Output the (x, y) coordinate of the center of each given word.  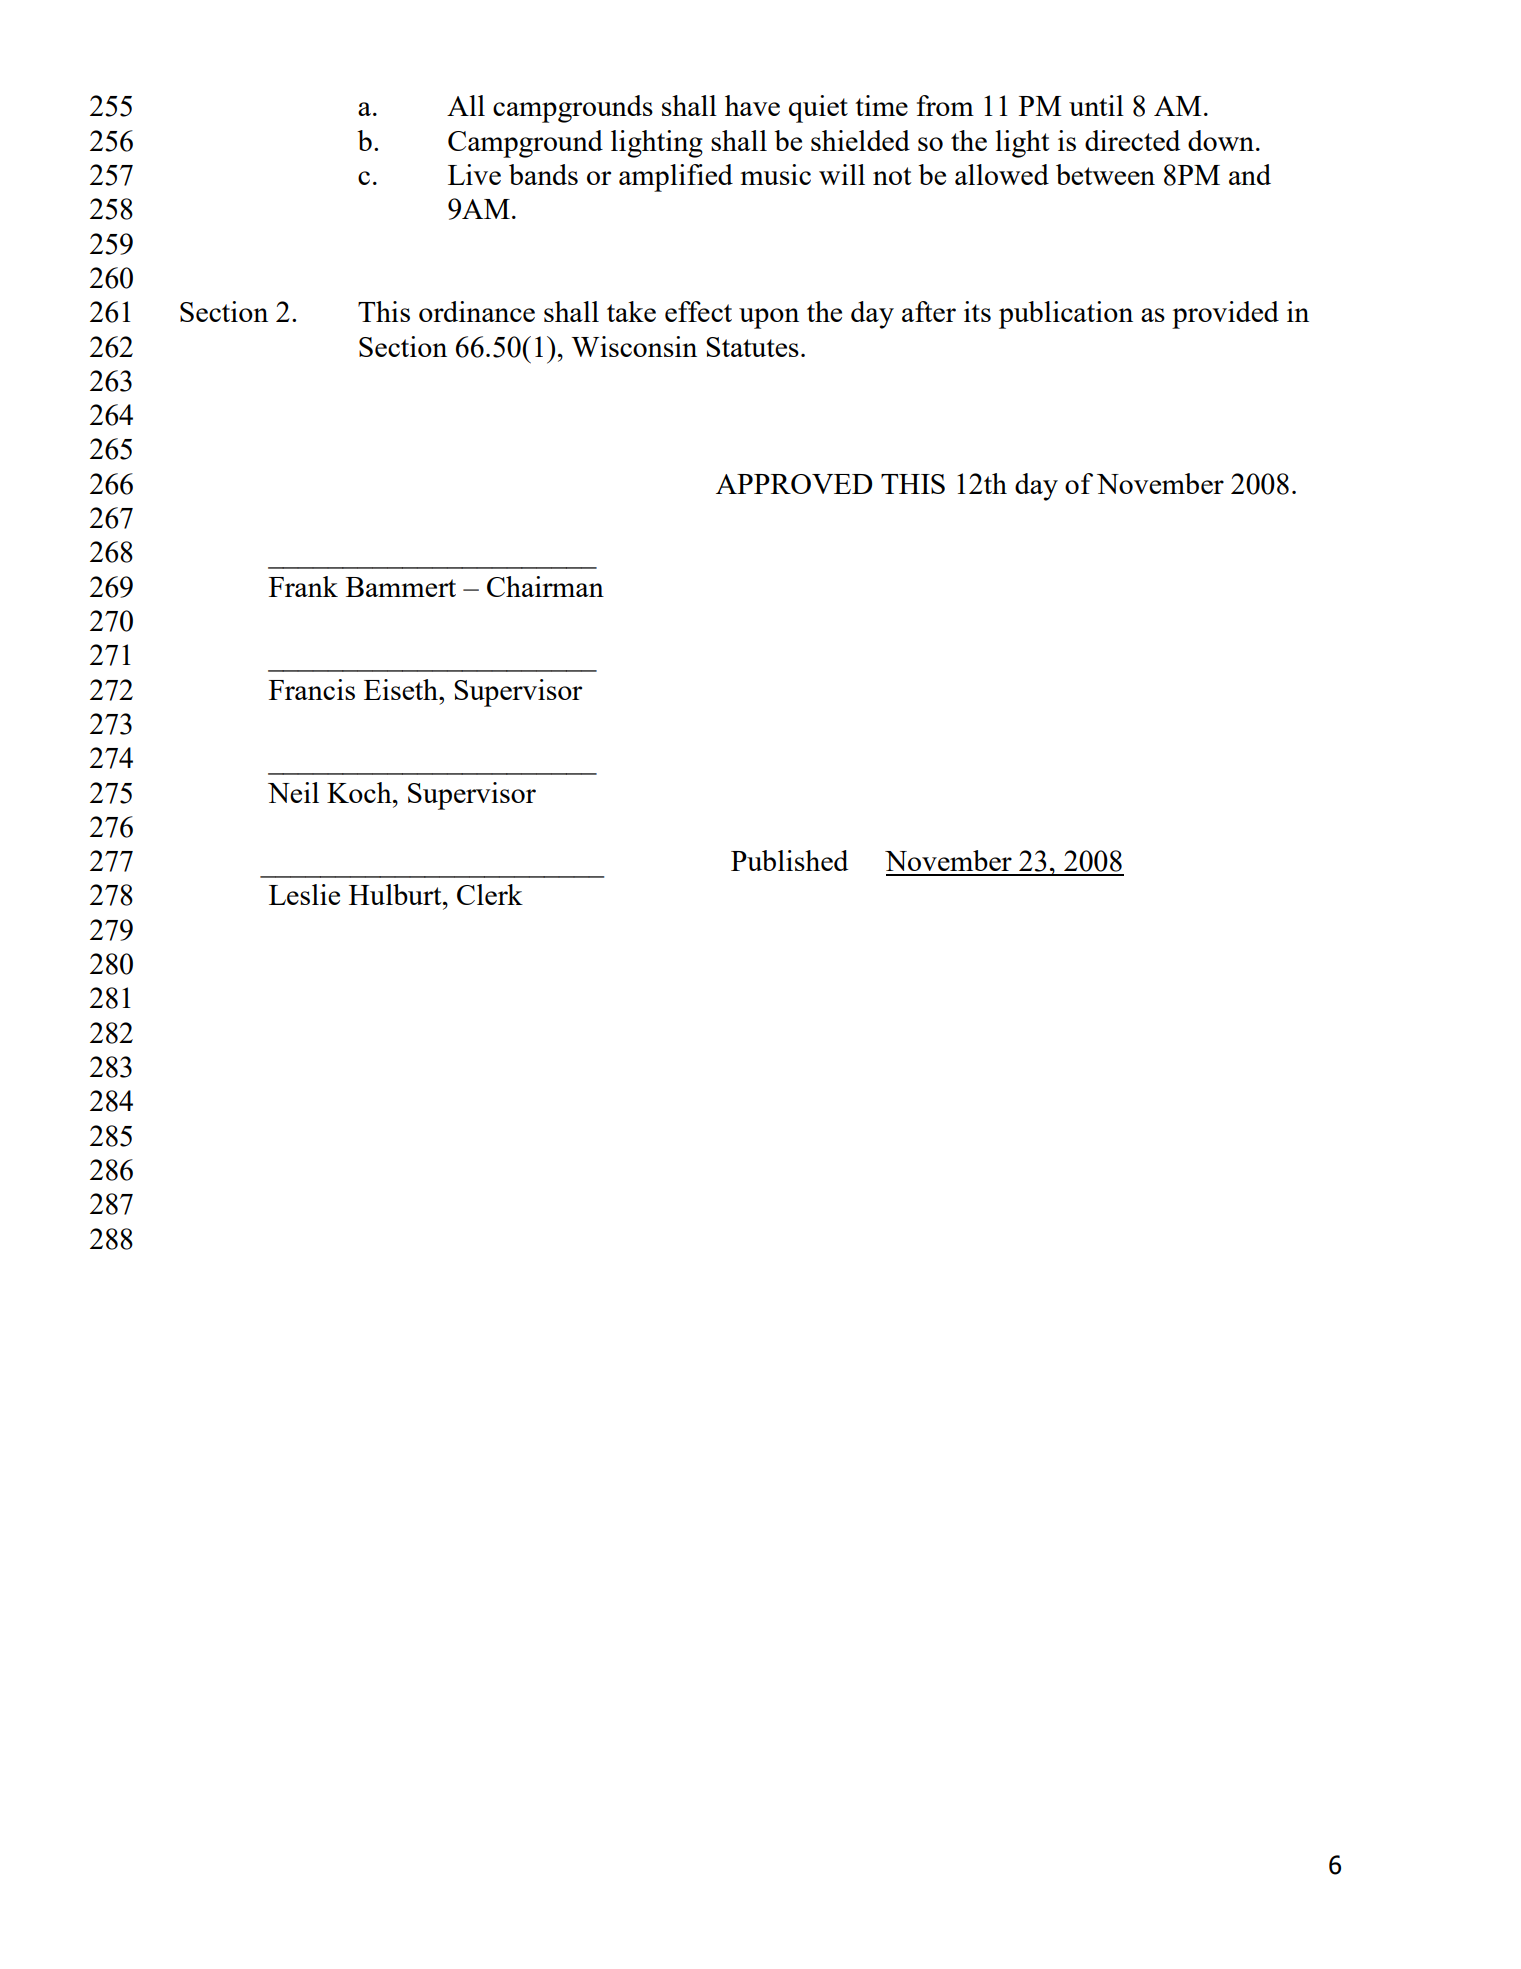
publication (1066, 315)
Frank (303, 586)
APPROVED (794, 484)
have (752, 105)
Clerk (490, 894)
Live (474, 174)
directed (1132, 140)
